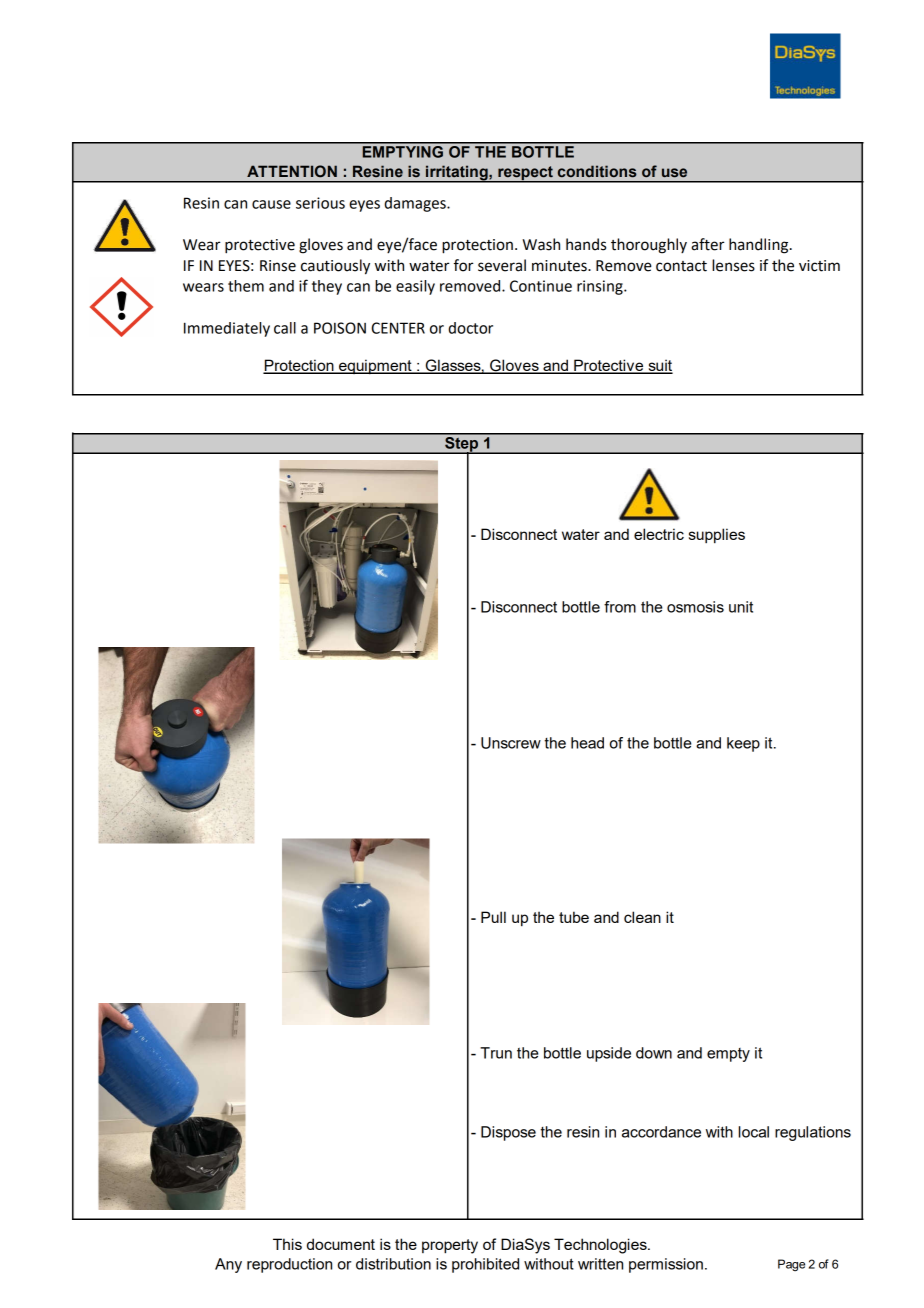  I want to click on supplies, so click(717, 535).
